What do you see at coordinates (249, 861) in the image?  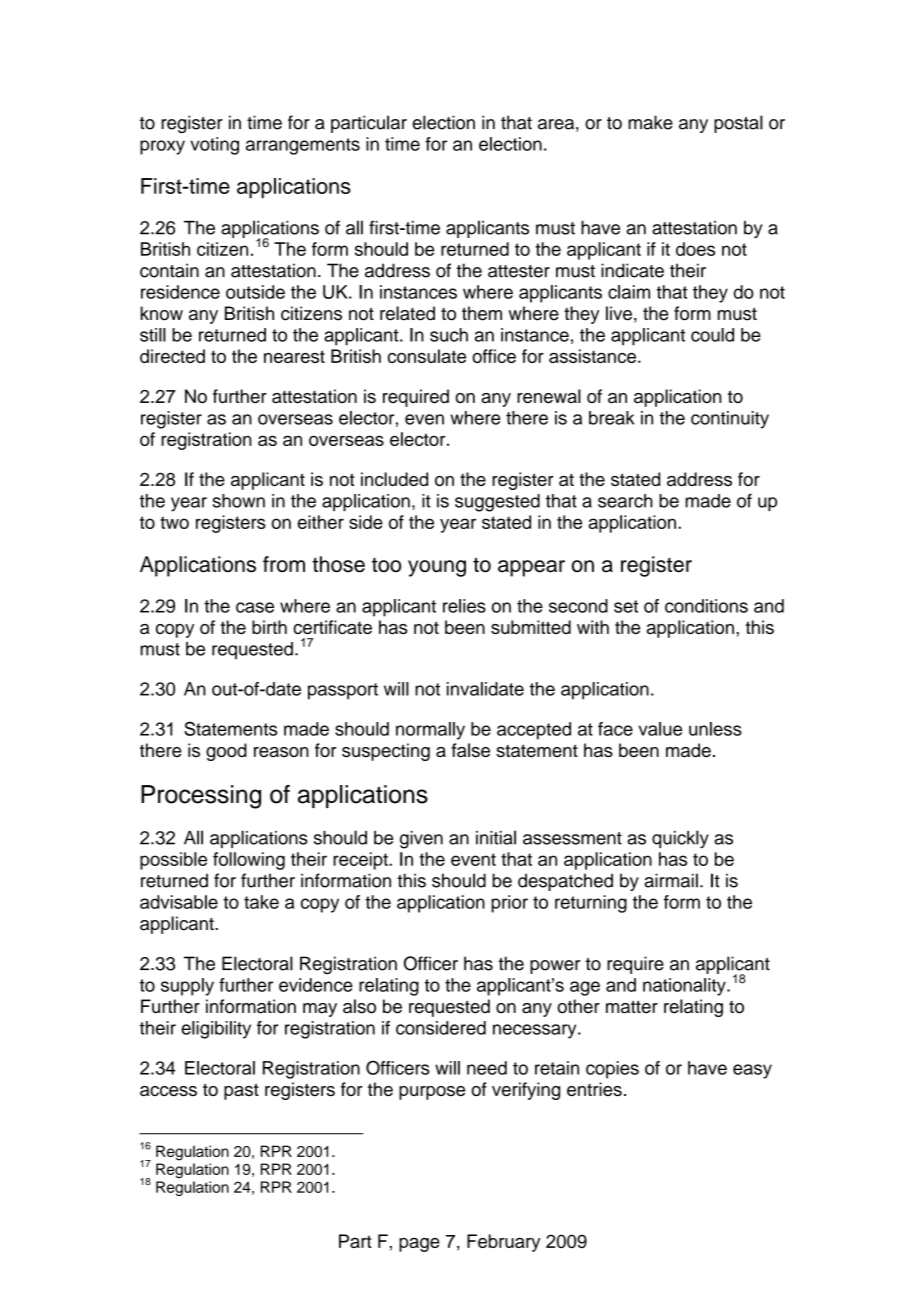 I see `following` at bounding box center [249, 861].
